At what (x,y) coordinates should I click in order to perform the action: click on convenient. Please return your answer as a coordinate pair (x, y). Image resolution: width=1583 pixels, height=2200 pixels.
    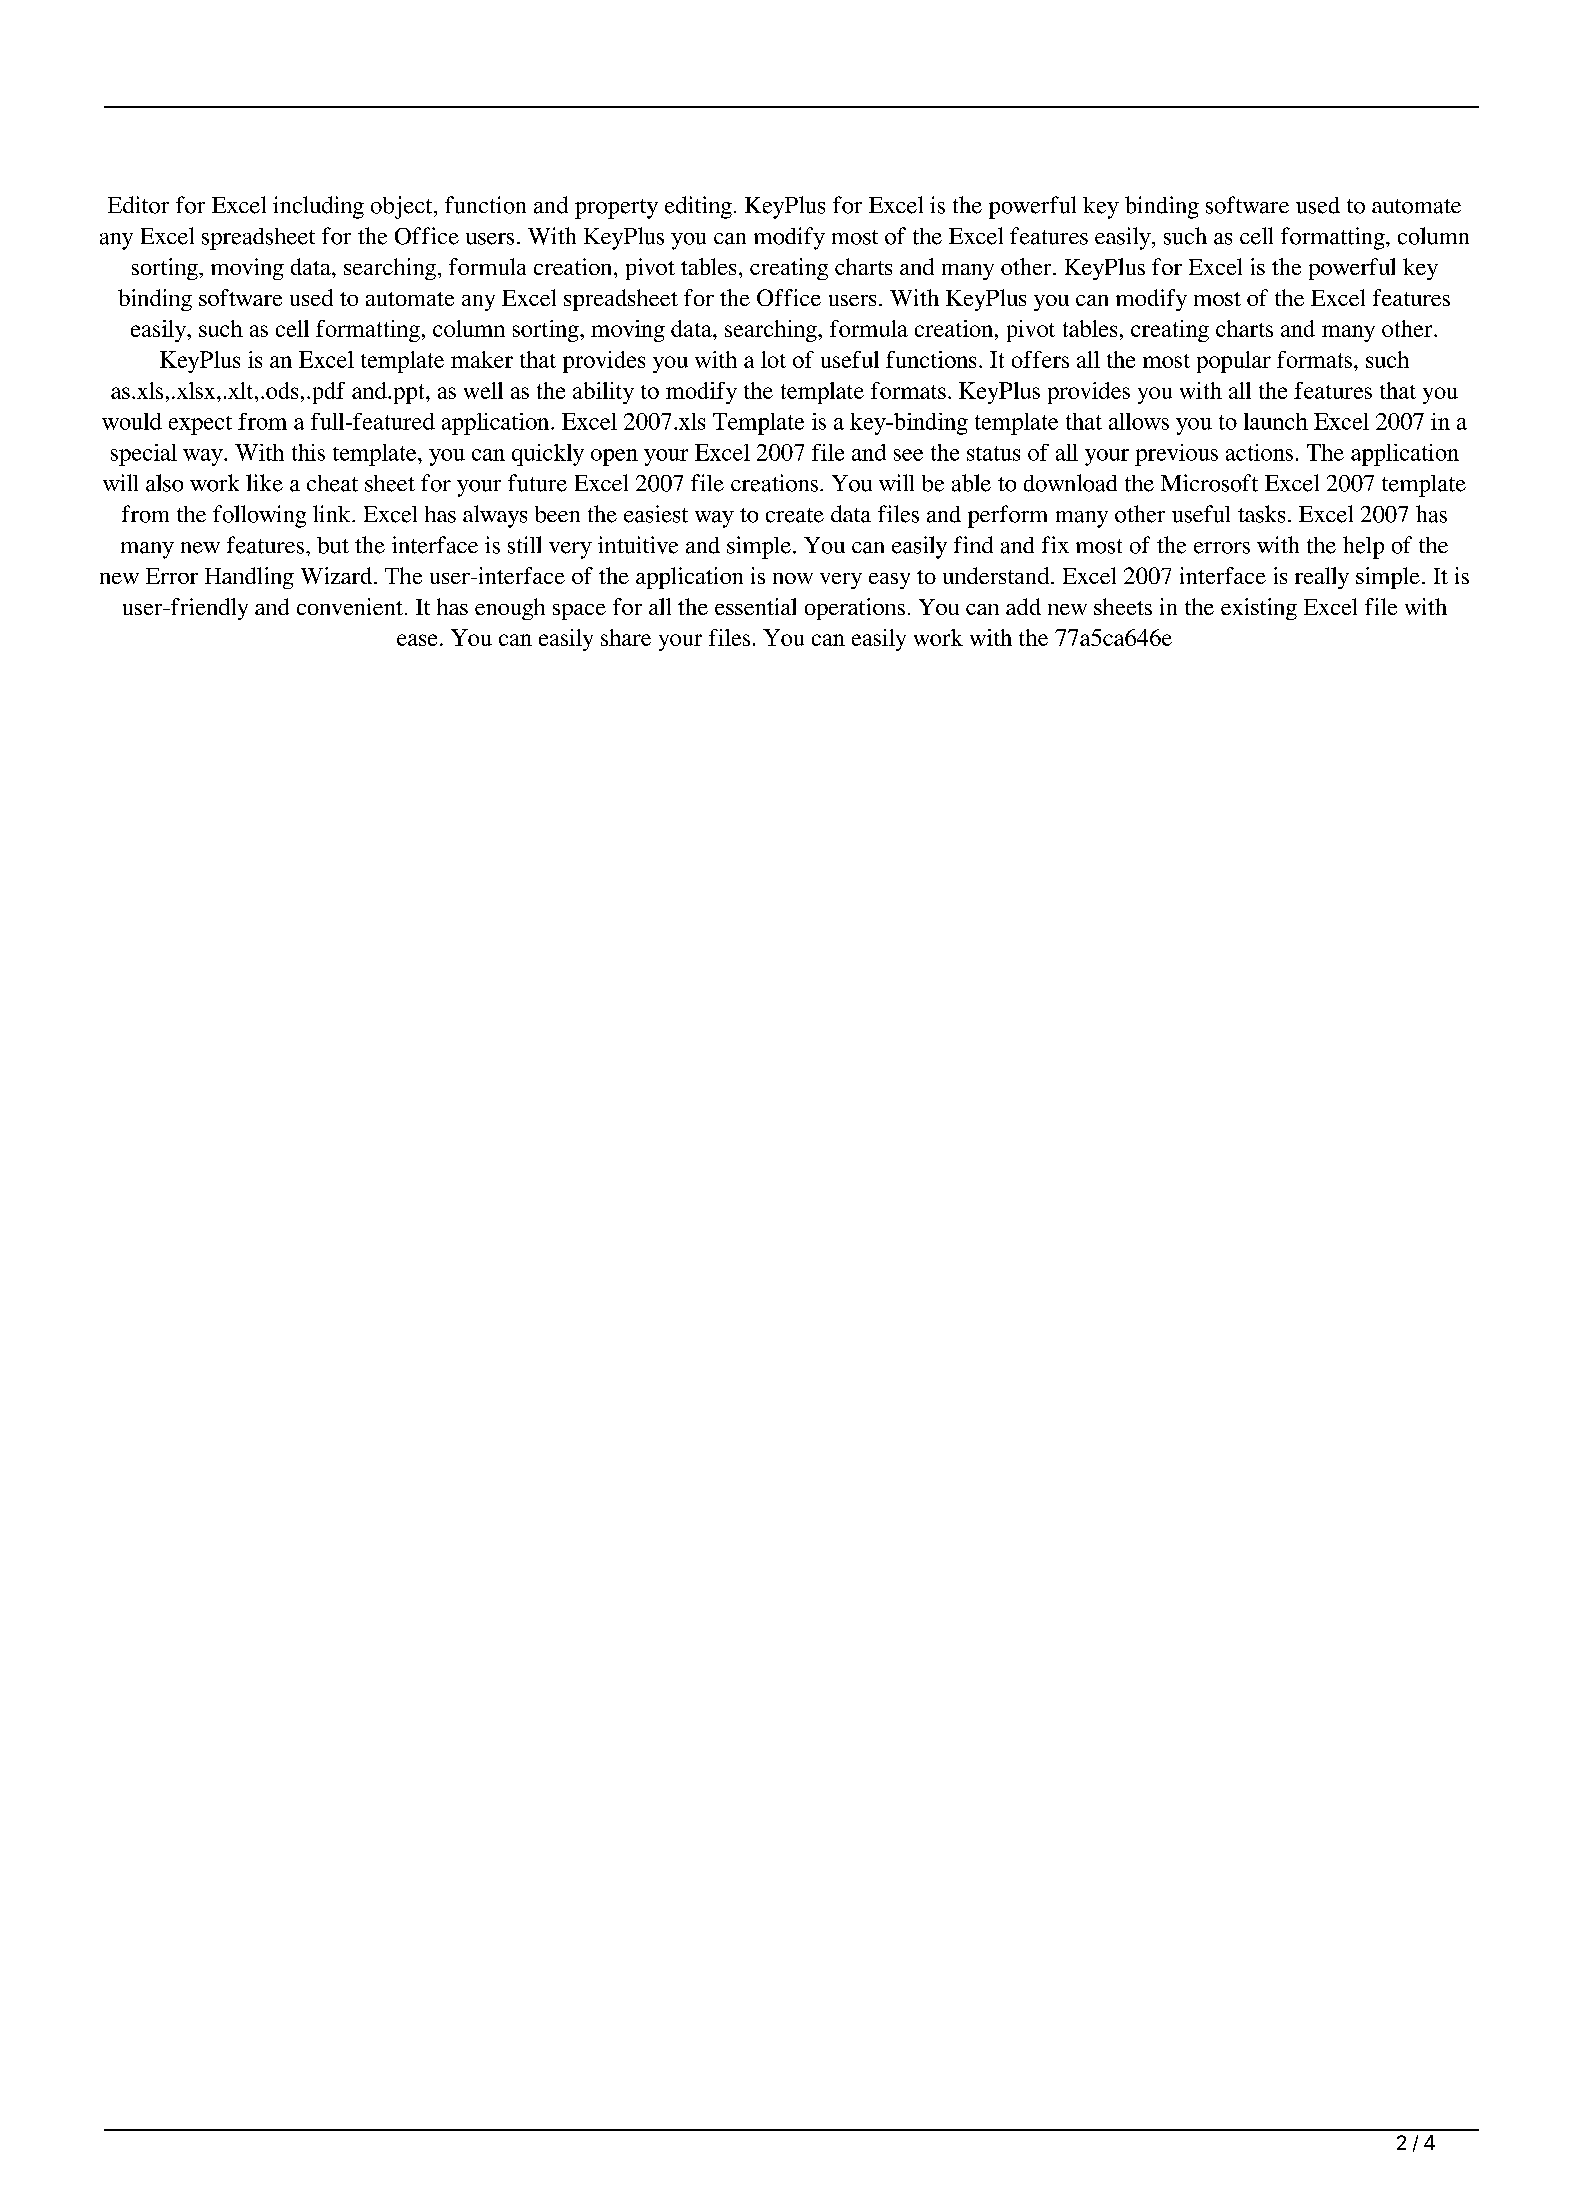
    Looking at the image, I should click on (350, 606).
